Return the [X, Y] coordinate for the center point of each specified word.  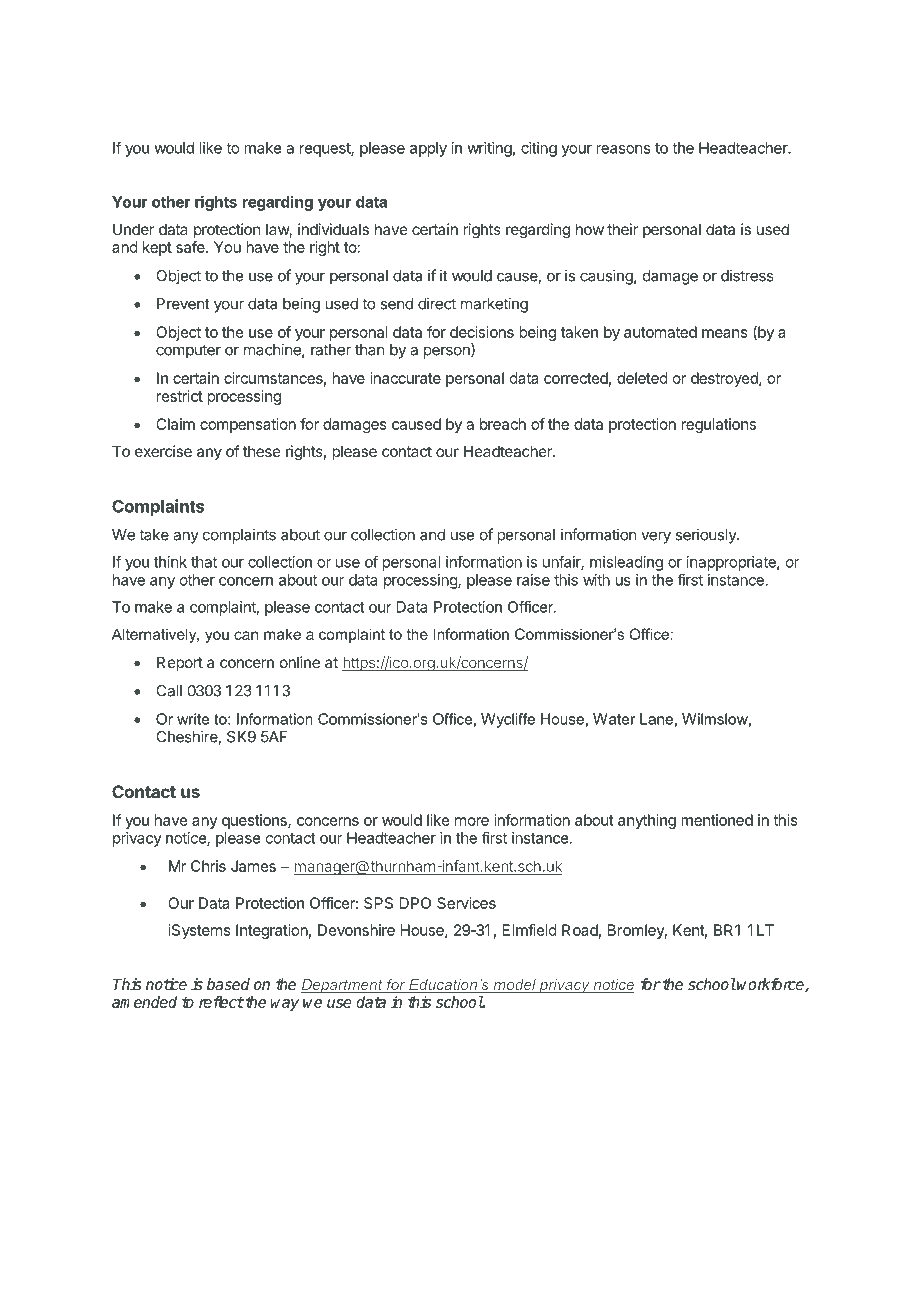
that [204, 562]
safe [191, 247]
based [228, 984]
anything [647, 821]
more [472, 821]
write [193, 719]
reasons [623, 149]
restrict [180, 396]
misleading [626, 563]
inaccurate [405, 378]
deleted [642, 378]
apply [428, 149]
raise [533, 580]
